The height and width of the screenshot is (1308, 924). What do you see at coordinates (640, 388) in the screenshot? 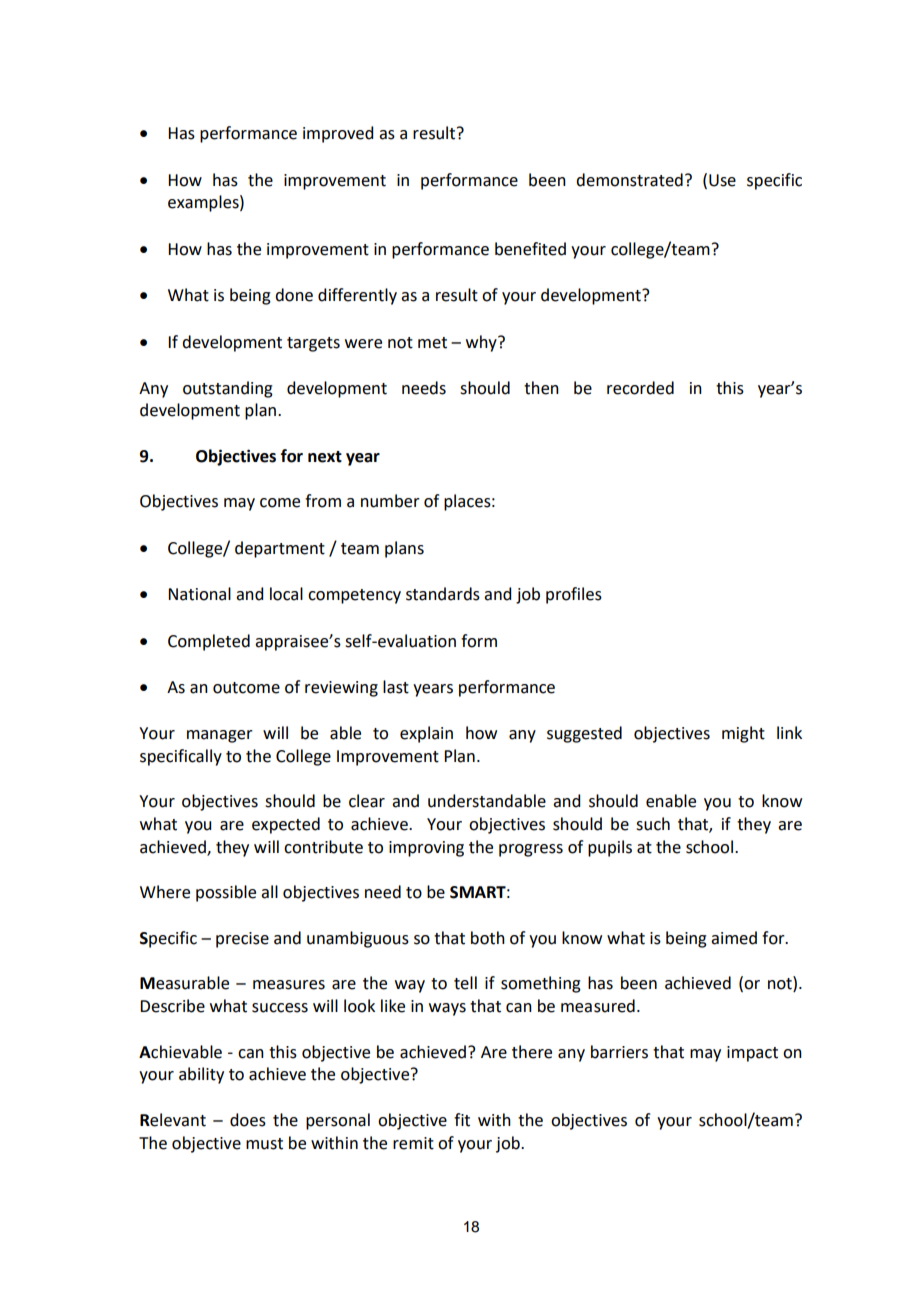
I see `recorded` at bounding box center [640, 388].
